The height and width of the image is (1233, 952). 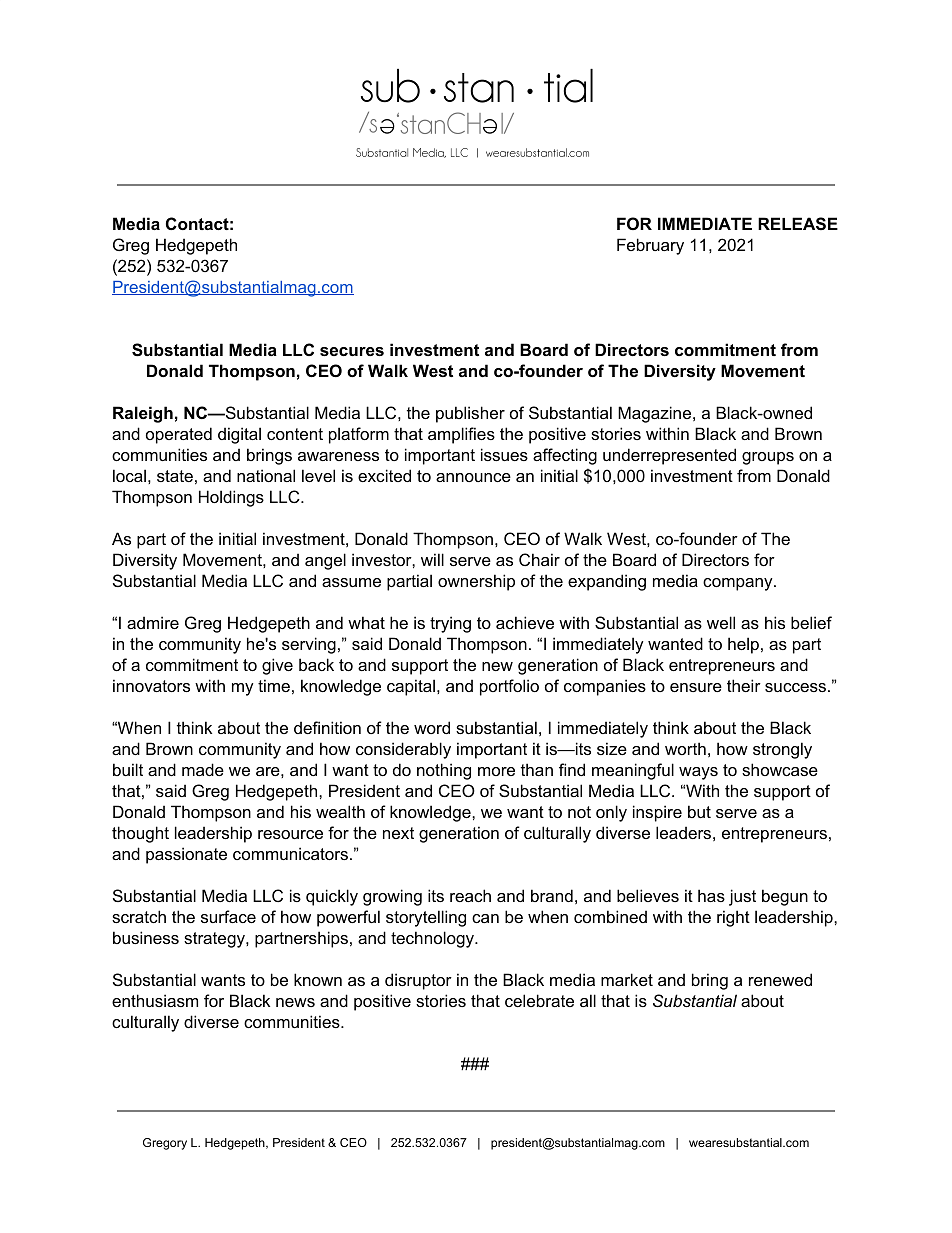 I want to click on admire, so click(x=153, y=622).
